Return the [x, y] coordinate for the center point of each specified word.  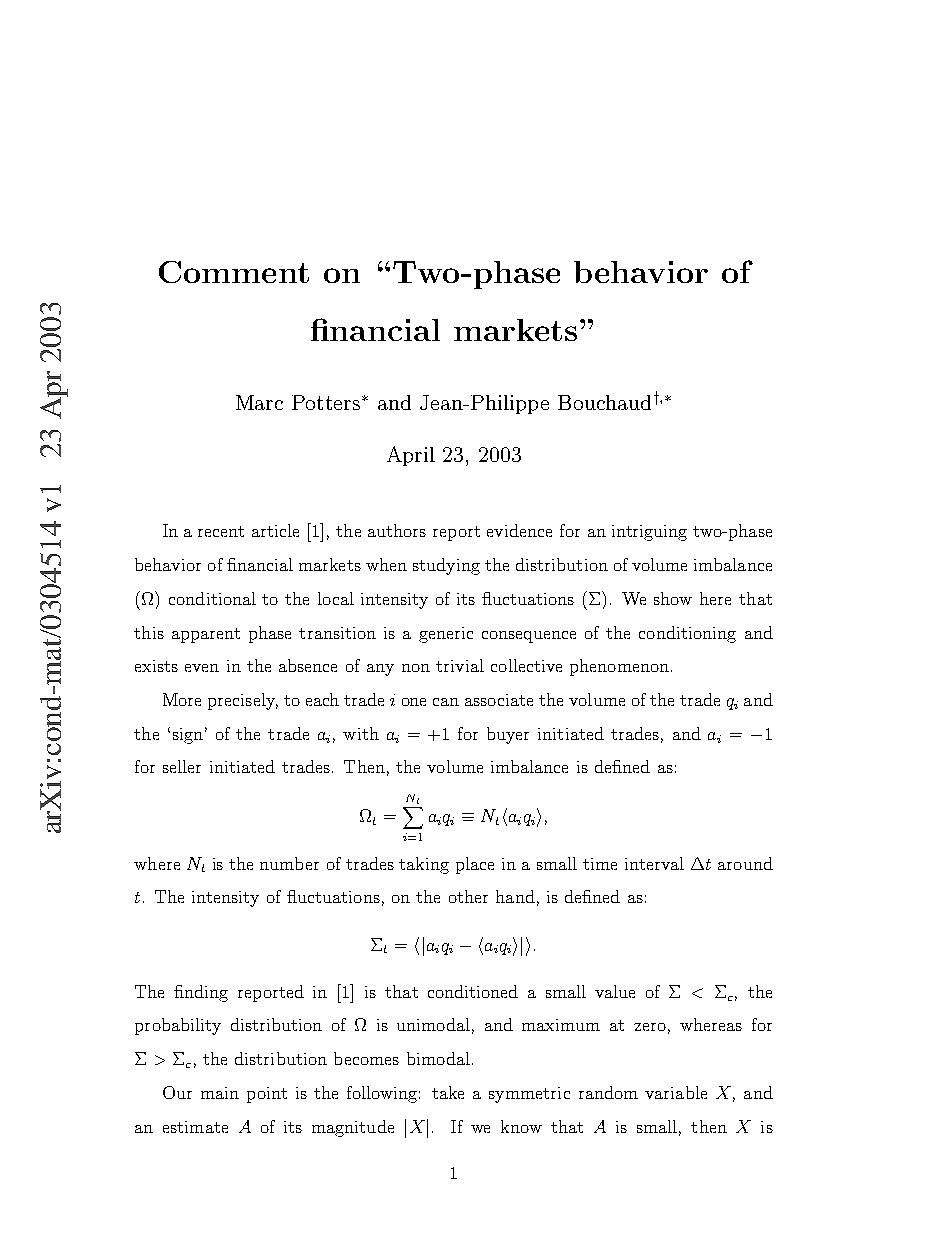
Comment [234, 272]
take [448, 1092]
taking [424, 865]
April [411, 456]
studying [446, 566]
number [289, 863]
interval [654, 863]
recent [221, 531]
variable [676, 1092]
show [673, 598]
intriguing [649, 533]
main [220, 1093]
